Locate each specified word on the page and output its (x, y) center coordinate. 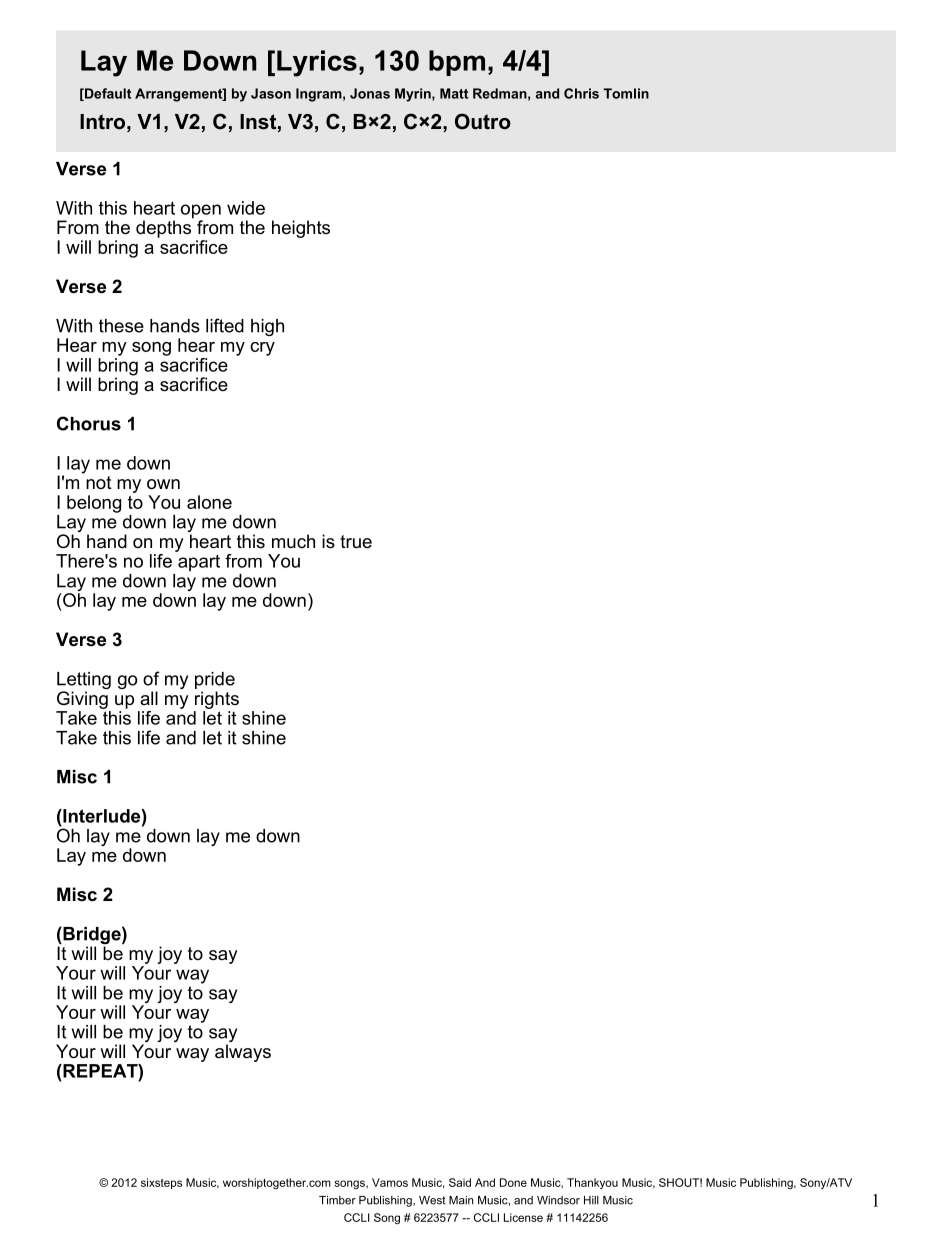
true (356, 541)
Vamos (390, 1182)
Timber (337, 1200)
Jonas (370, 93)
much (293, 541)
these (121, 326)
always (243, 1053)
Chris (581, 93)
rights (217, 700)
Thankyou (592, 1183)
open (201, 212)
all (149, 698)
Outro (483, 121)
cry (262, 349)
